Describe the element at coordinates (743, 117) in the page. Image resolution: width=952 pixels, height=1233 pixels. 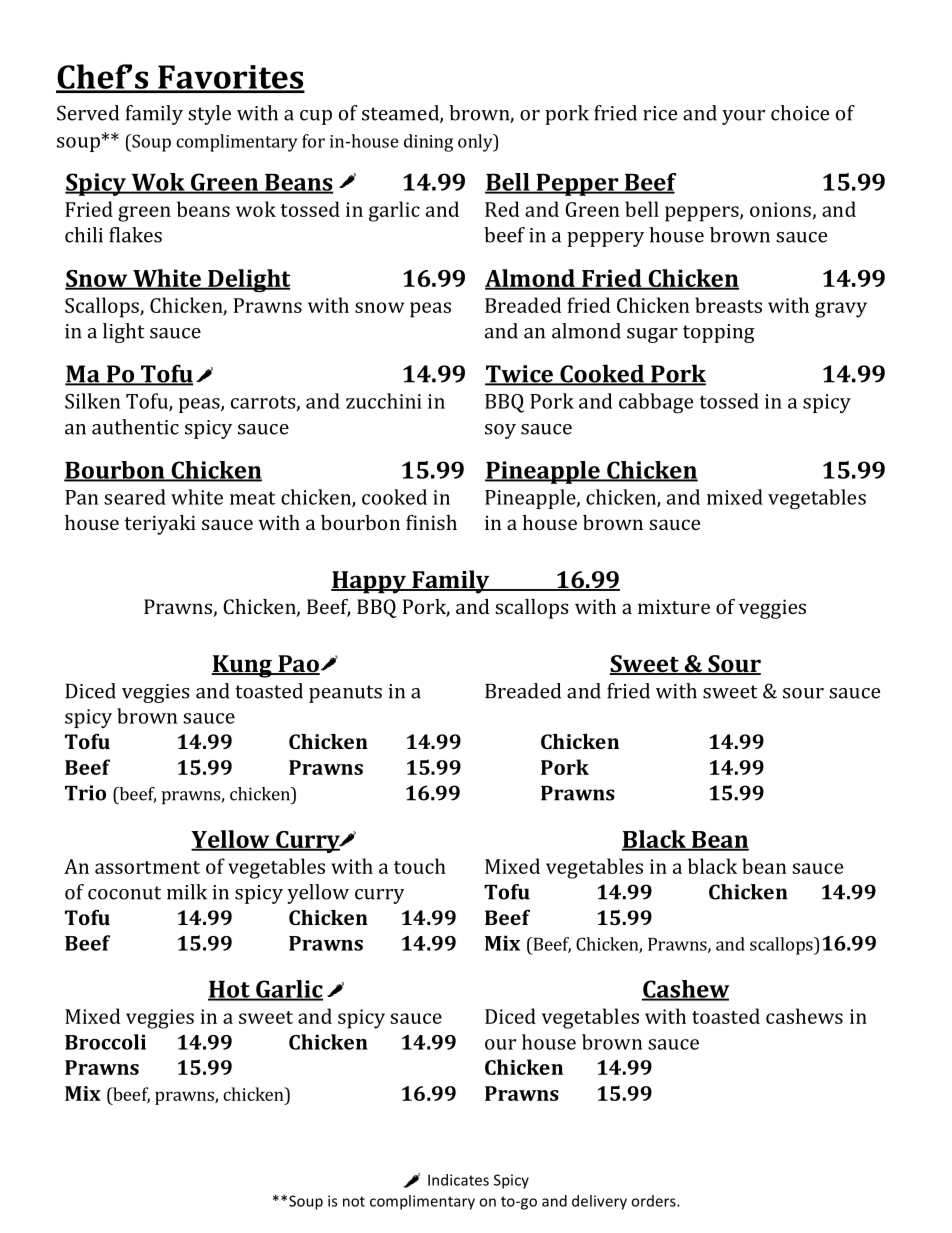
I see `your` at that location.
